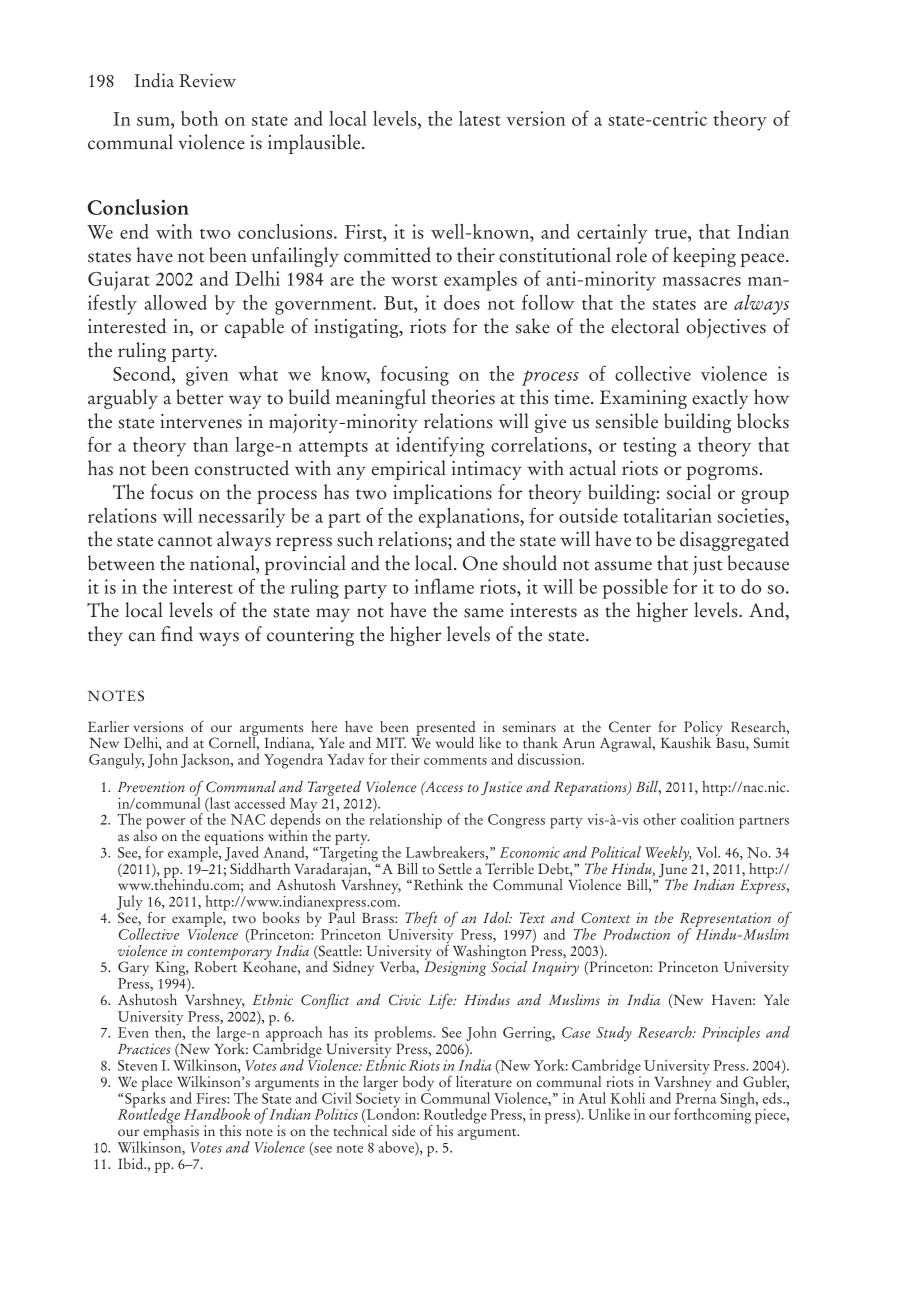 The width and height of the screenshot is (921, 1316). I want to click on intervenes, so click(201, 421).
